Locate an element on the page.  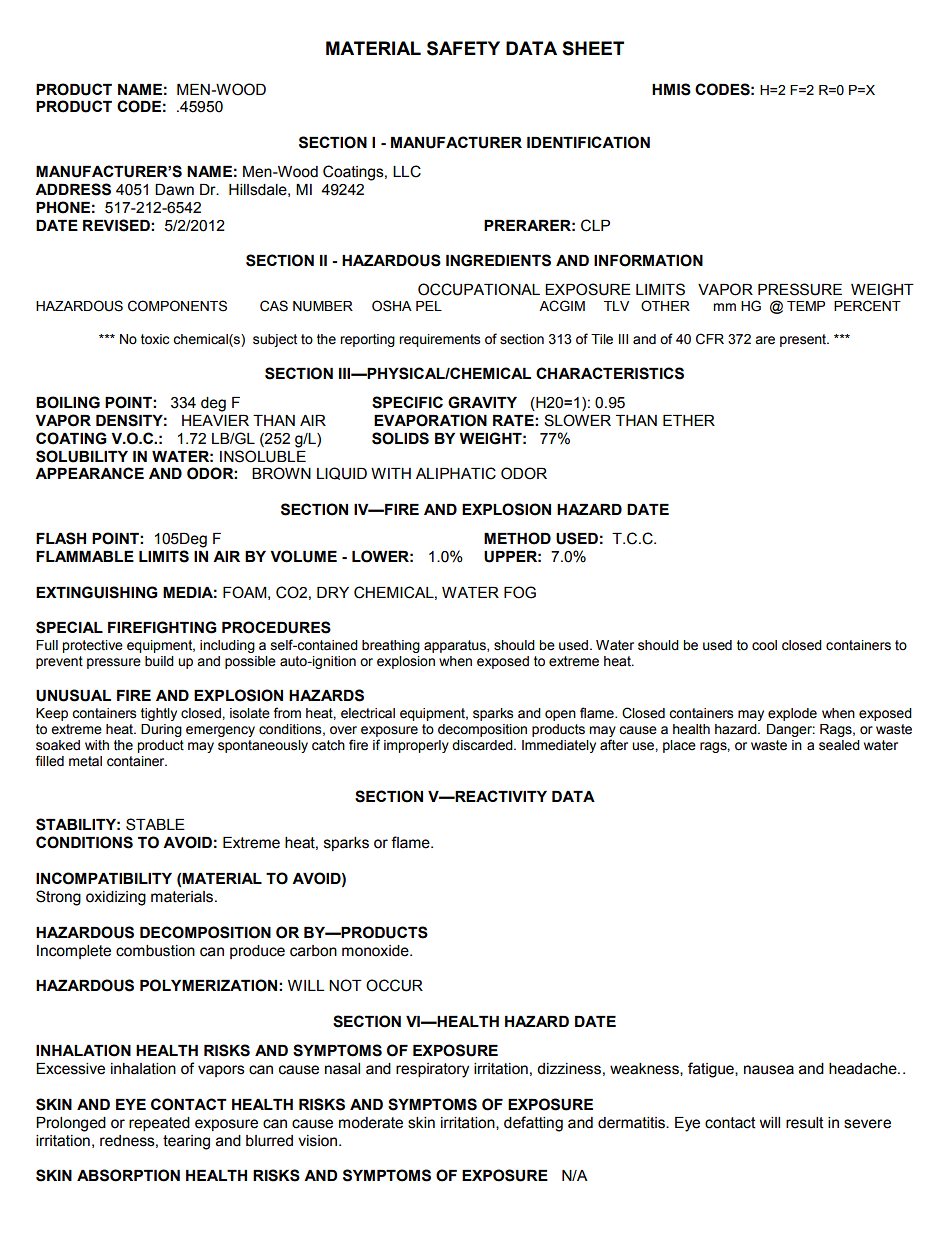
apparatus is located at coordinates (456, 646).
